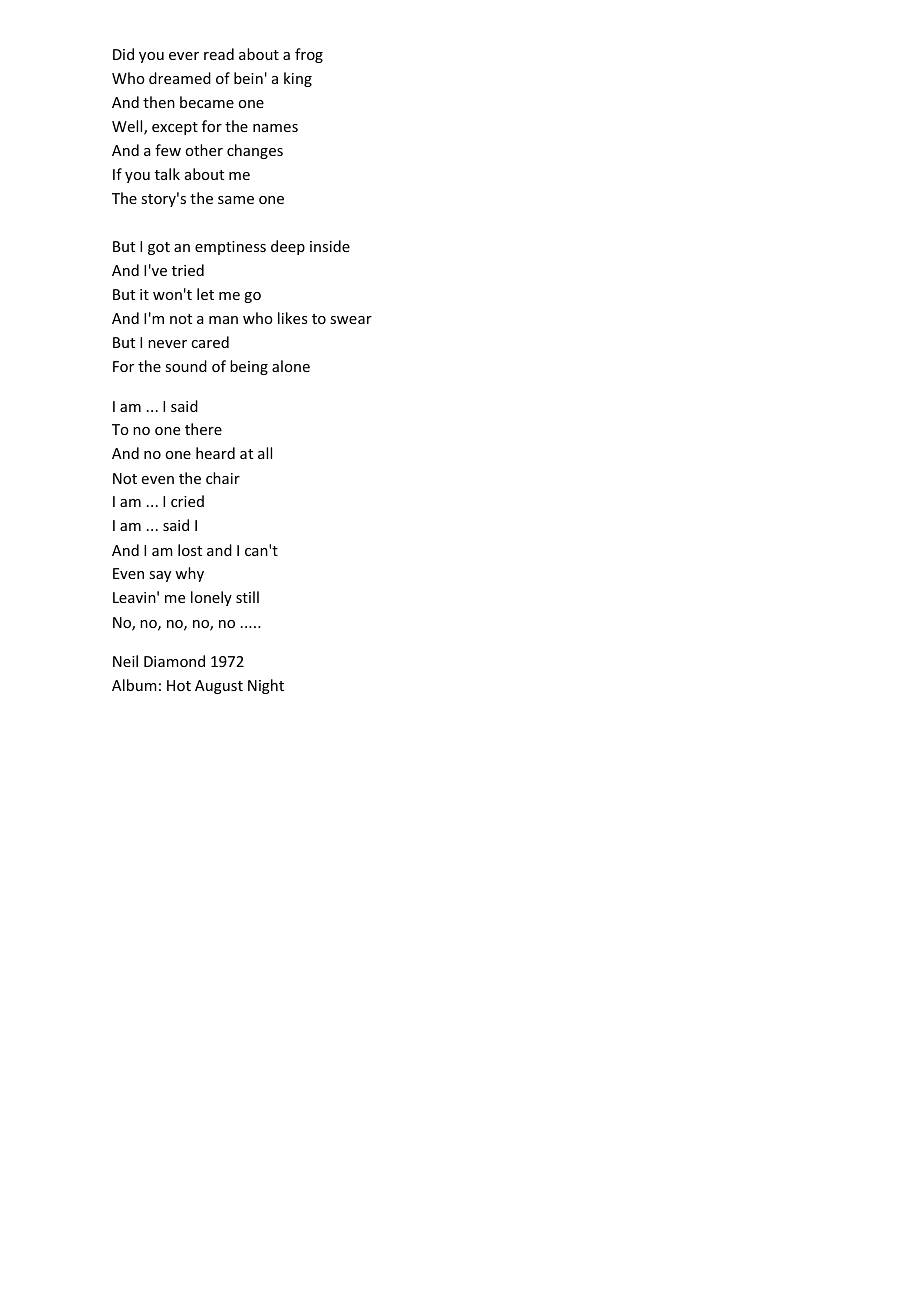 Image resolution: width=924 pixels, height=1308 pixels. What do you see at coordinates (309, 55) in the screenshot?
I see `frog` at bounding box center [309, 55].
